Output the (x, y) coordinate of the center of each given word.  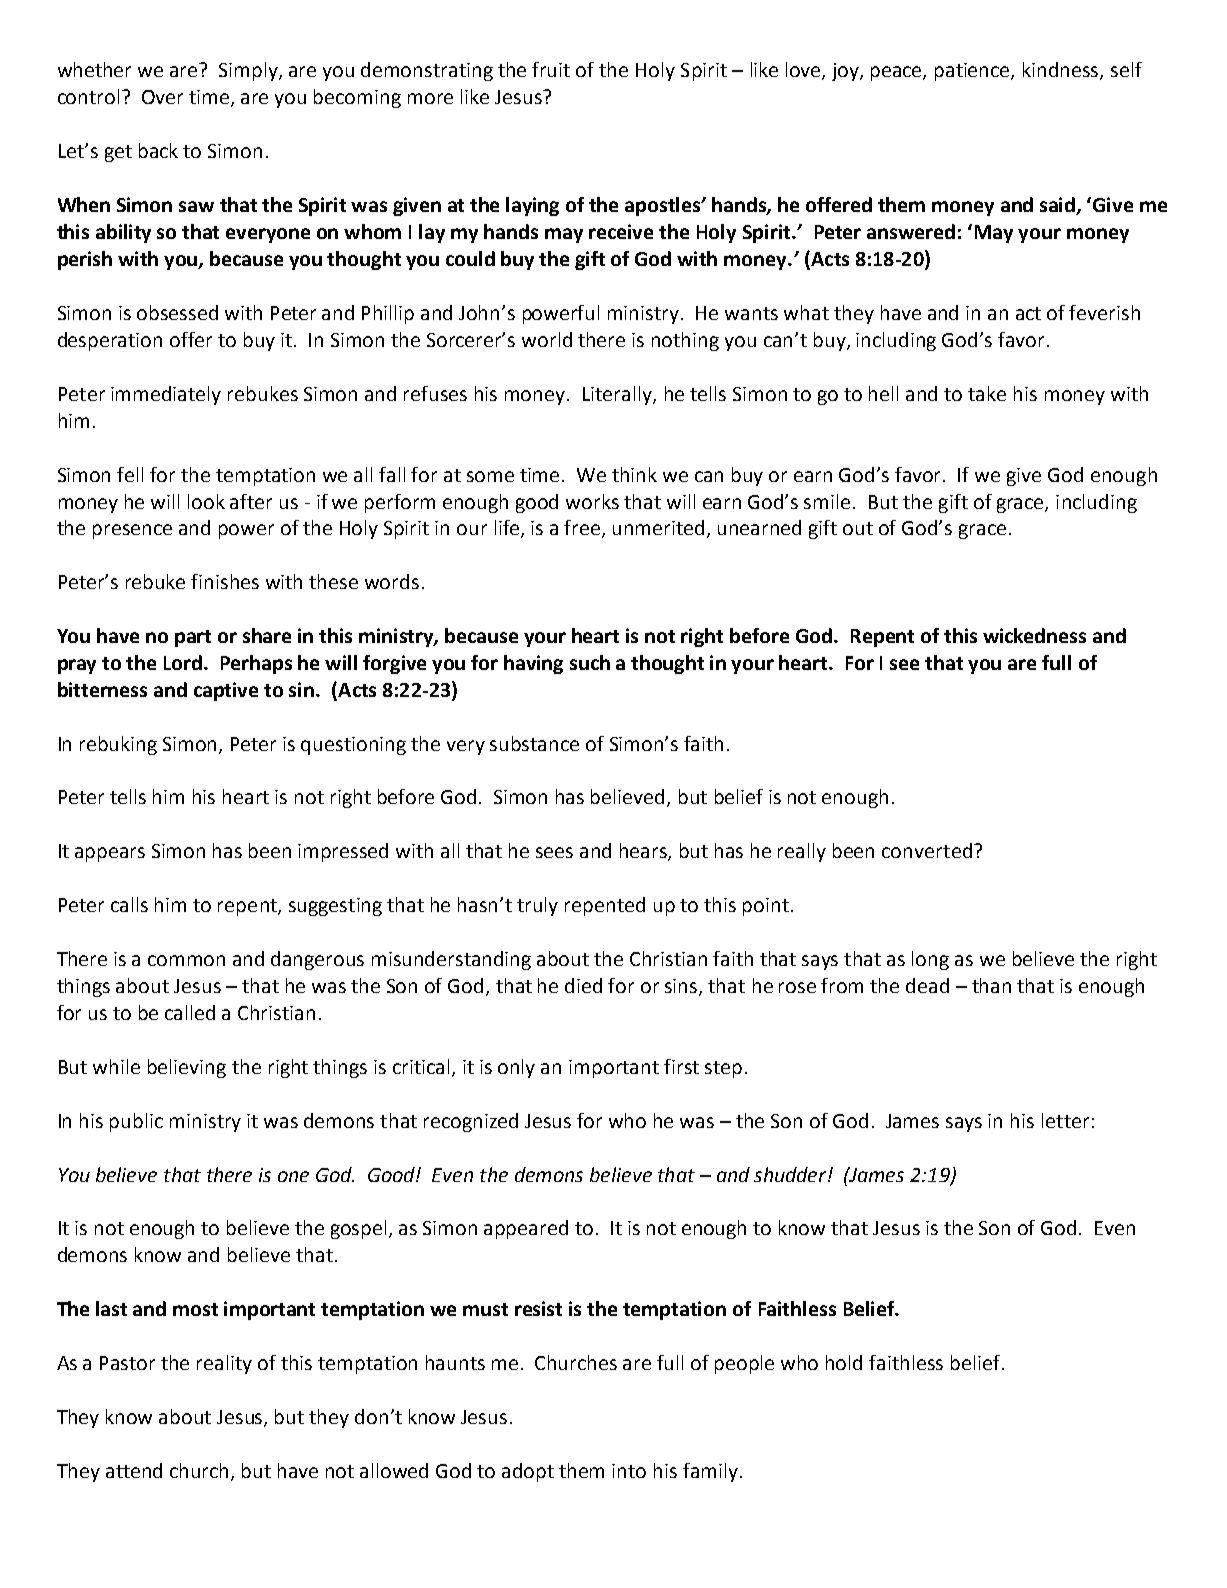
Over (162, 97)
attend (134, 1470)
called (190, 1012)
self (1126, 69)
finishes (225, 581)
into (629, 1471)
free (583, 529)
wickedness (1034, 635)
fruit (551, 69)
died (583, 985)
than (991, 985)
